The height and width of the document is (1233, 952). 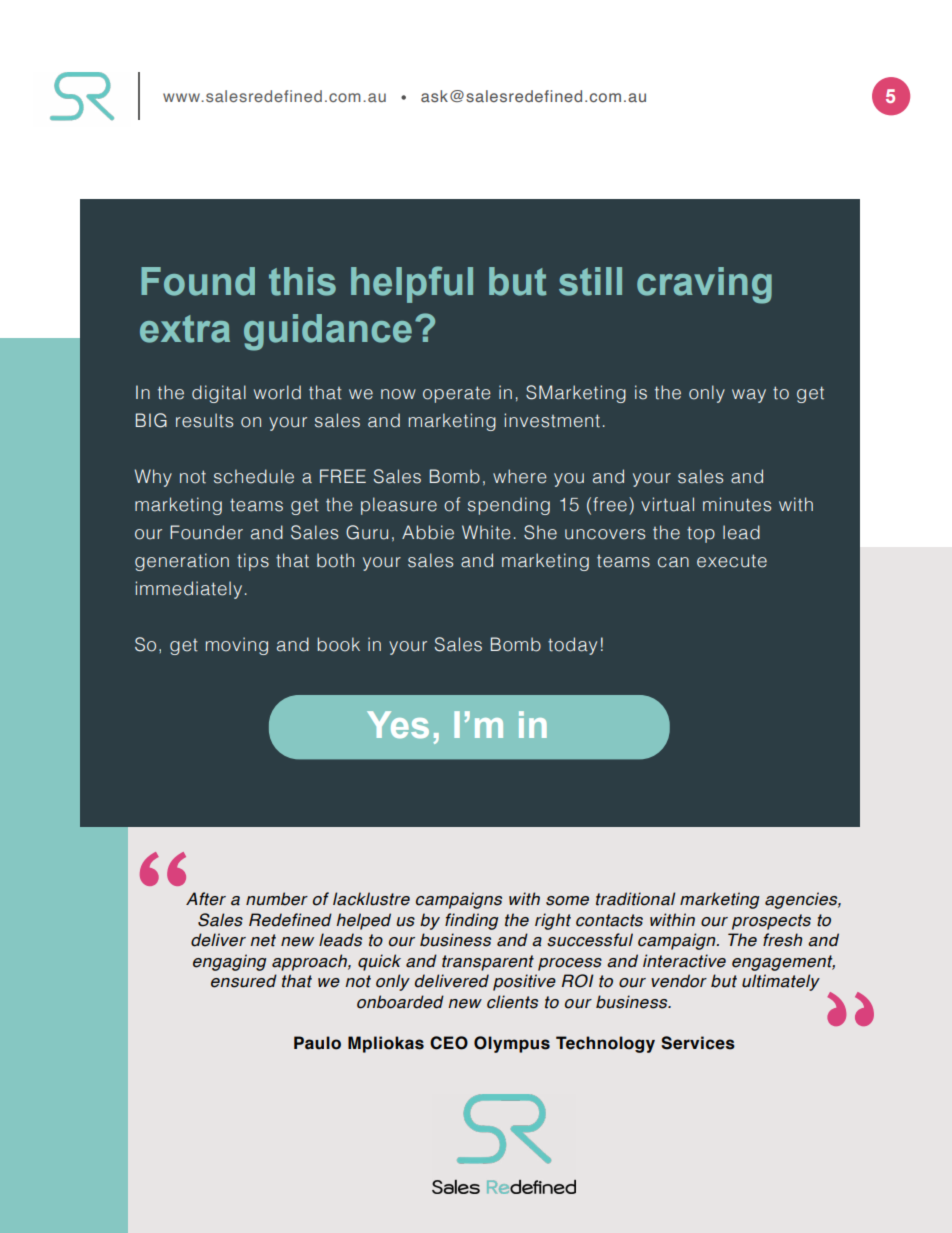 I want to click on traditional, so click(x=635, y=899).
